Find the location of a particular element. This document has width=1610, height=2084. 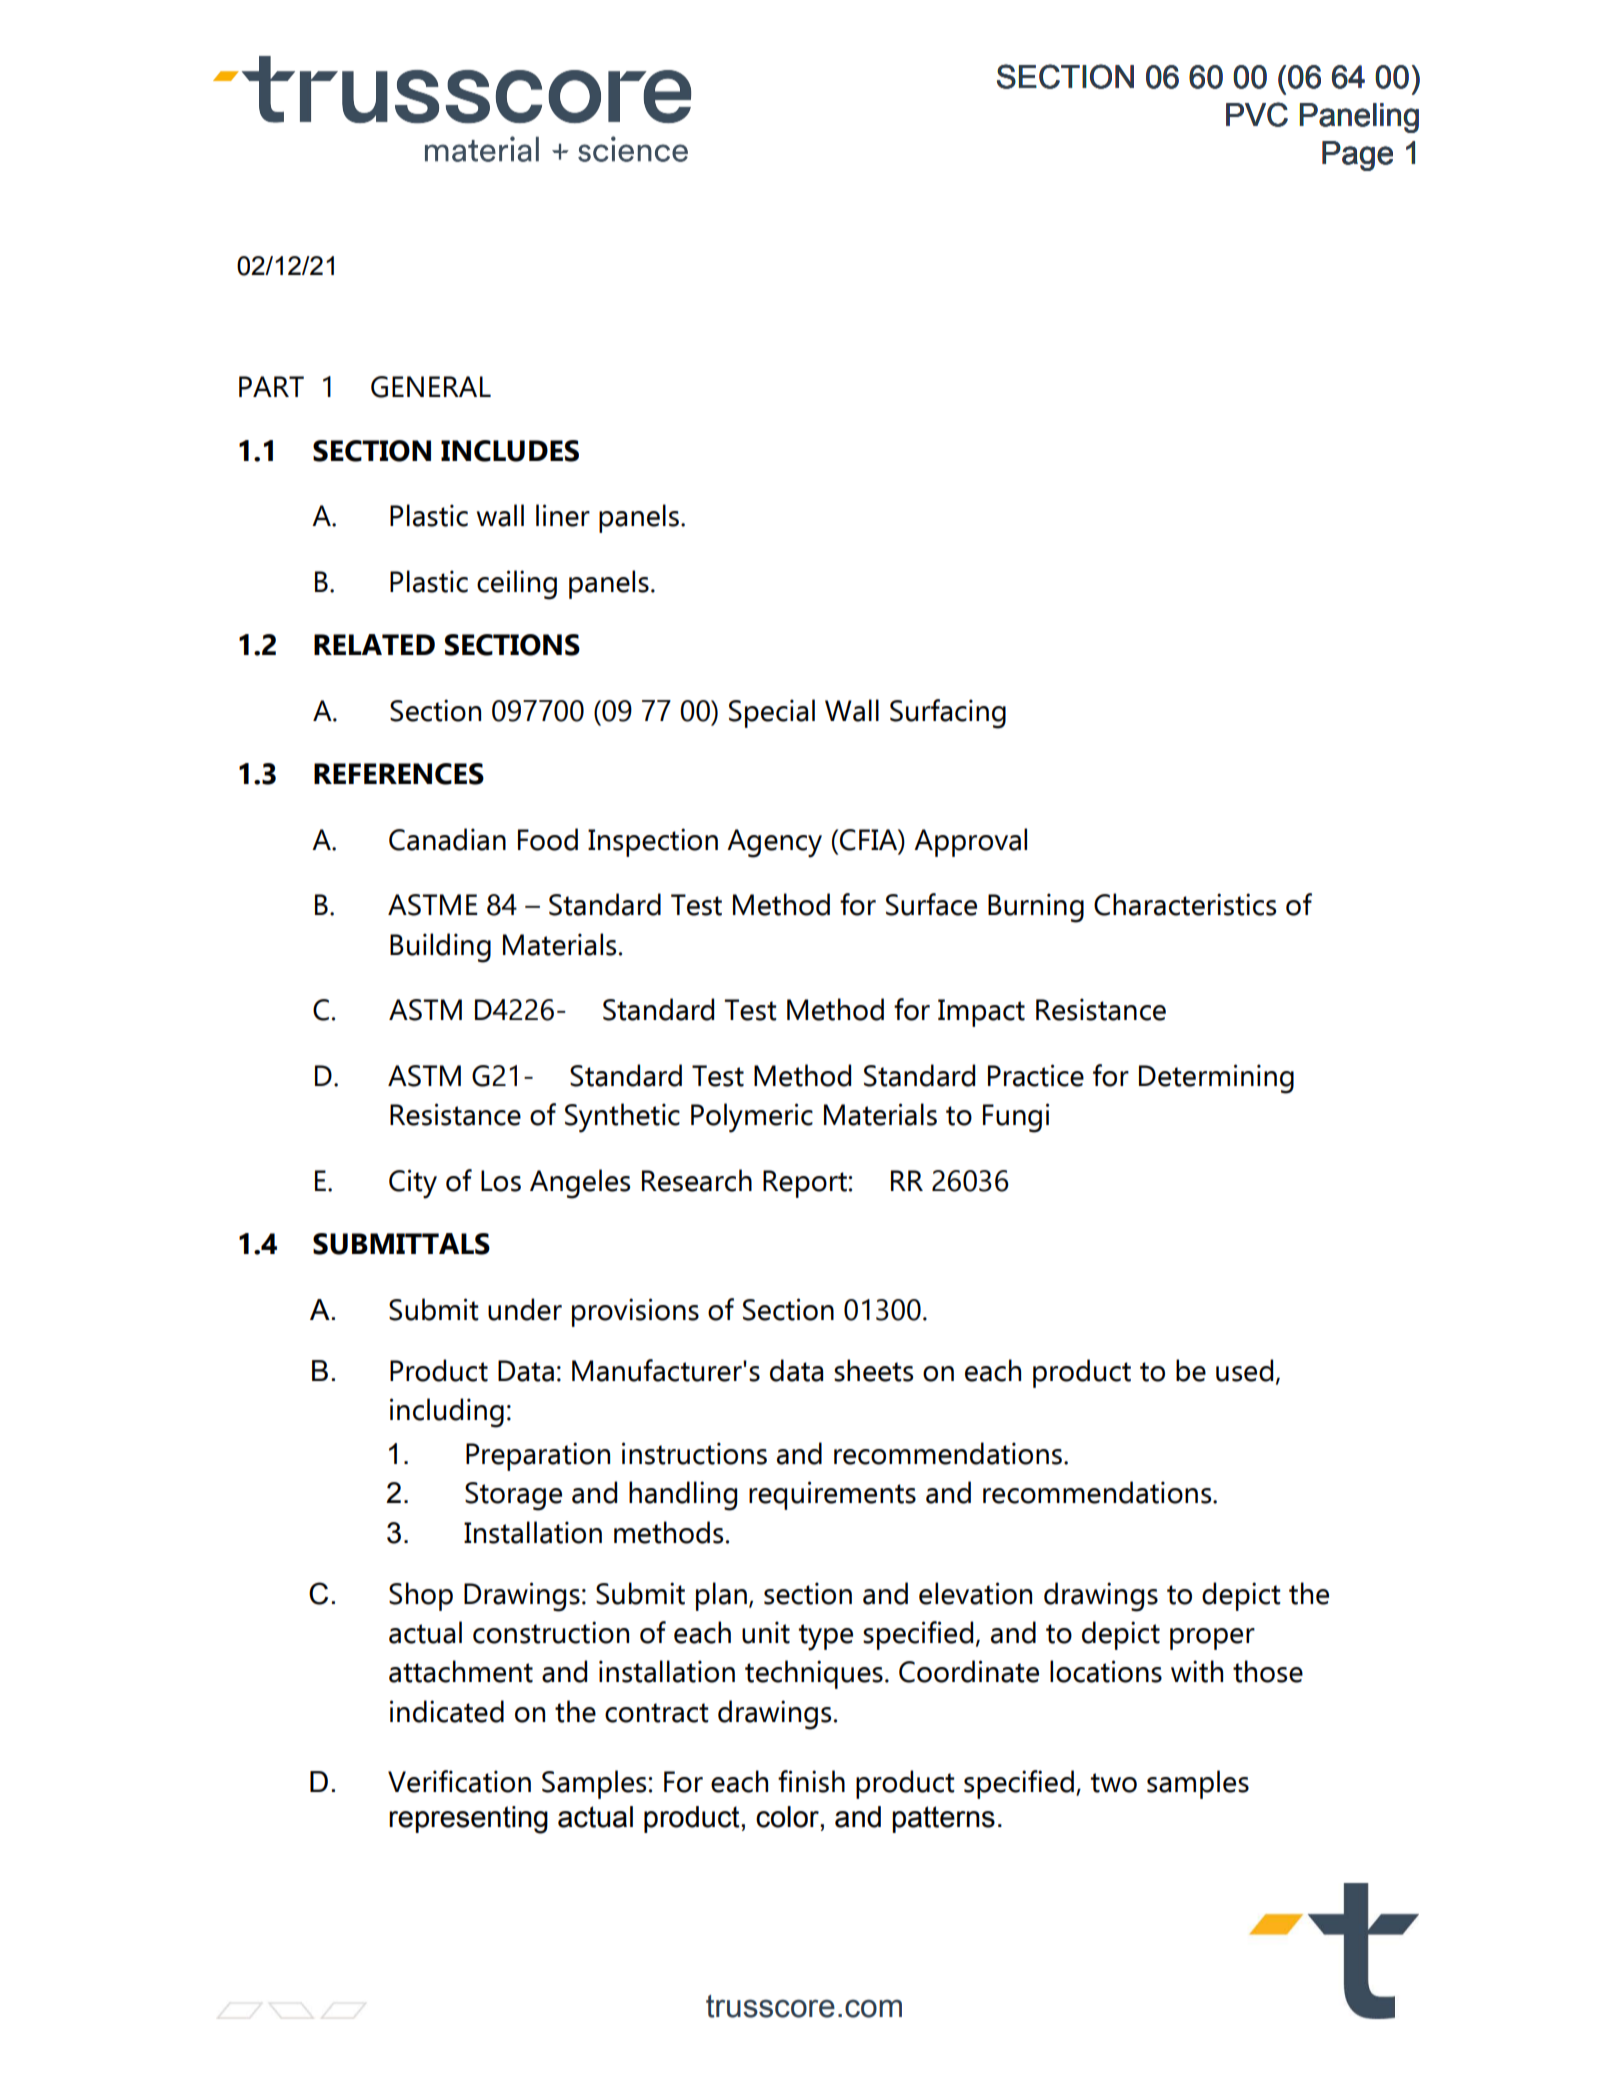

Determining is located at coordinates (1216, 1079).
